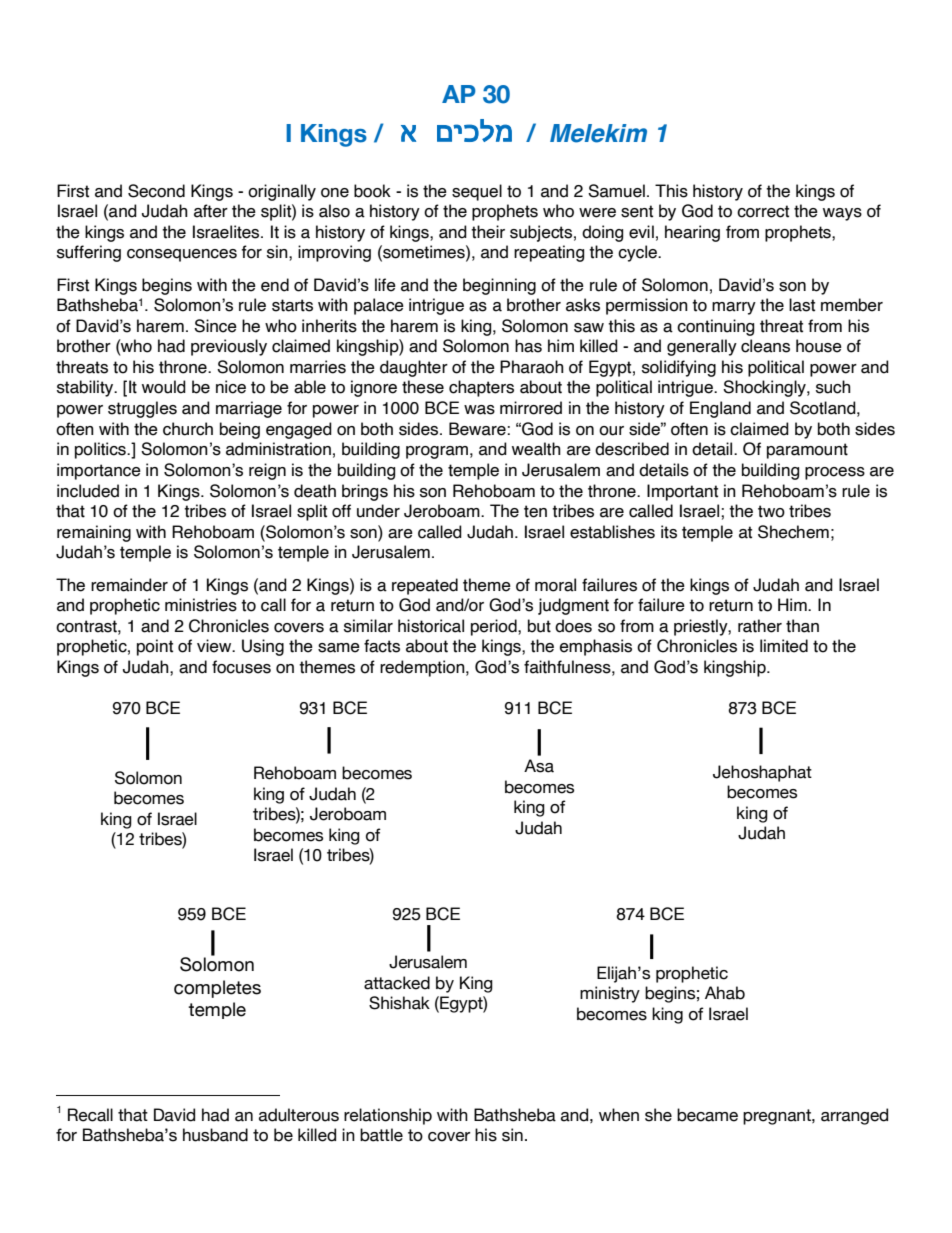 The width and height of the screenshot is (952, 1233). I want to click on point, so click(155, 647).
